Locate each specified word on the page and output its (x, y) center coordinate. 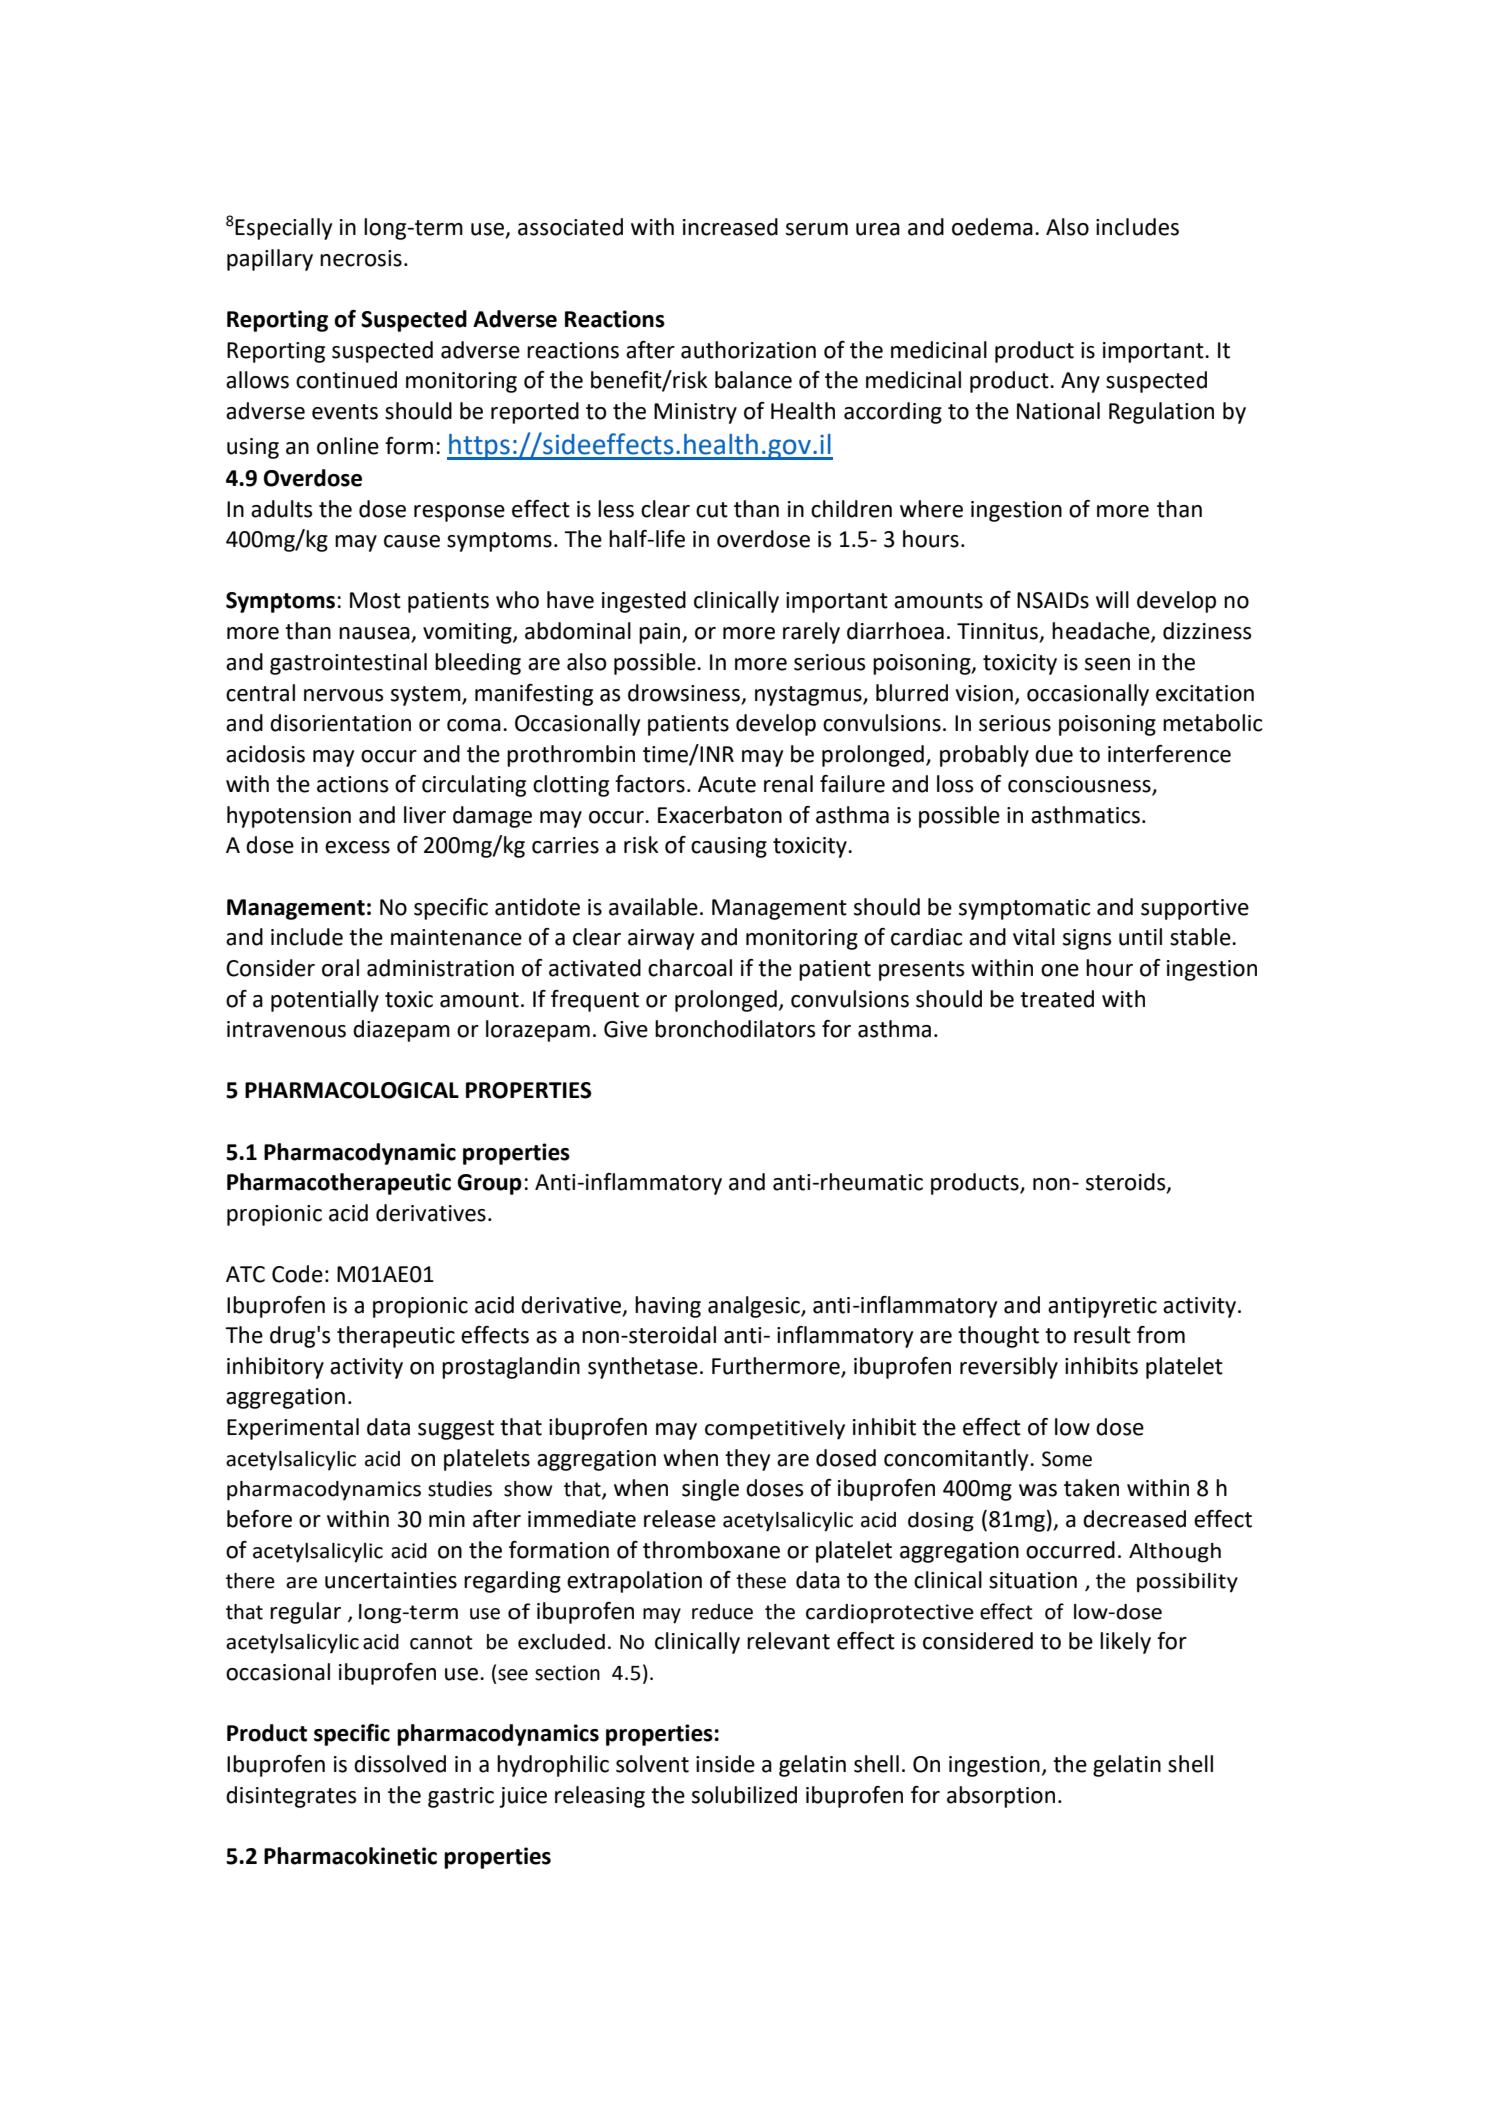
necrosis (361, 258)
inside (725, 1764)
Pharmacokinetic (350, 1856)
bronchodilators (735, 1029)
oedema (992, 227)
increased (730, 227)
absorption (1001, 1797)
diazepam (401, 1031)
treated (1057, 999)
